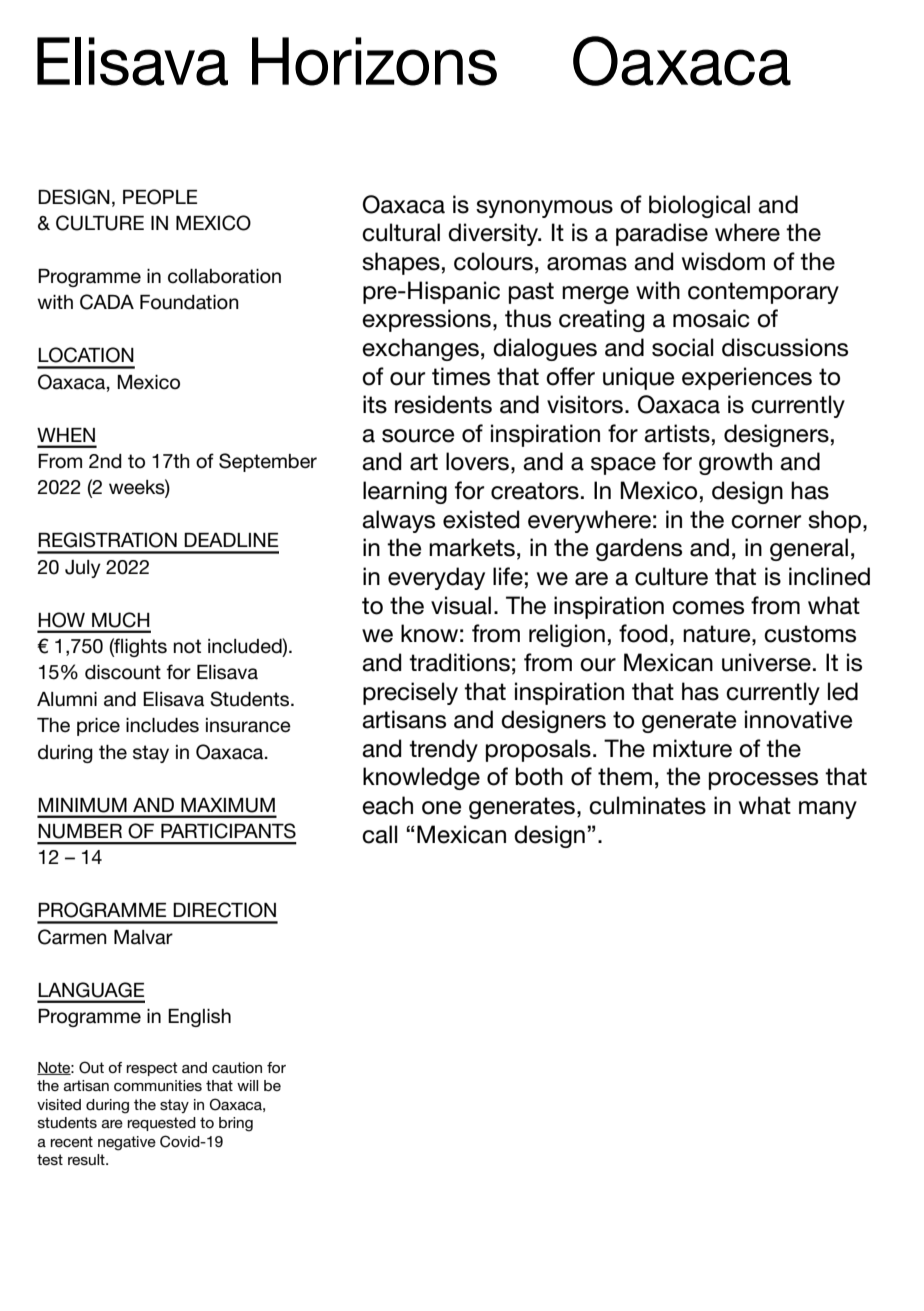  What do you see at coordinates (699, 206) in the screenshot?
I see `biological` at bounding box center [699, 206].
